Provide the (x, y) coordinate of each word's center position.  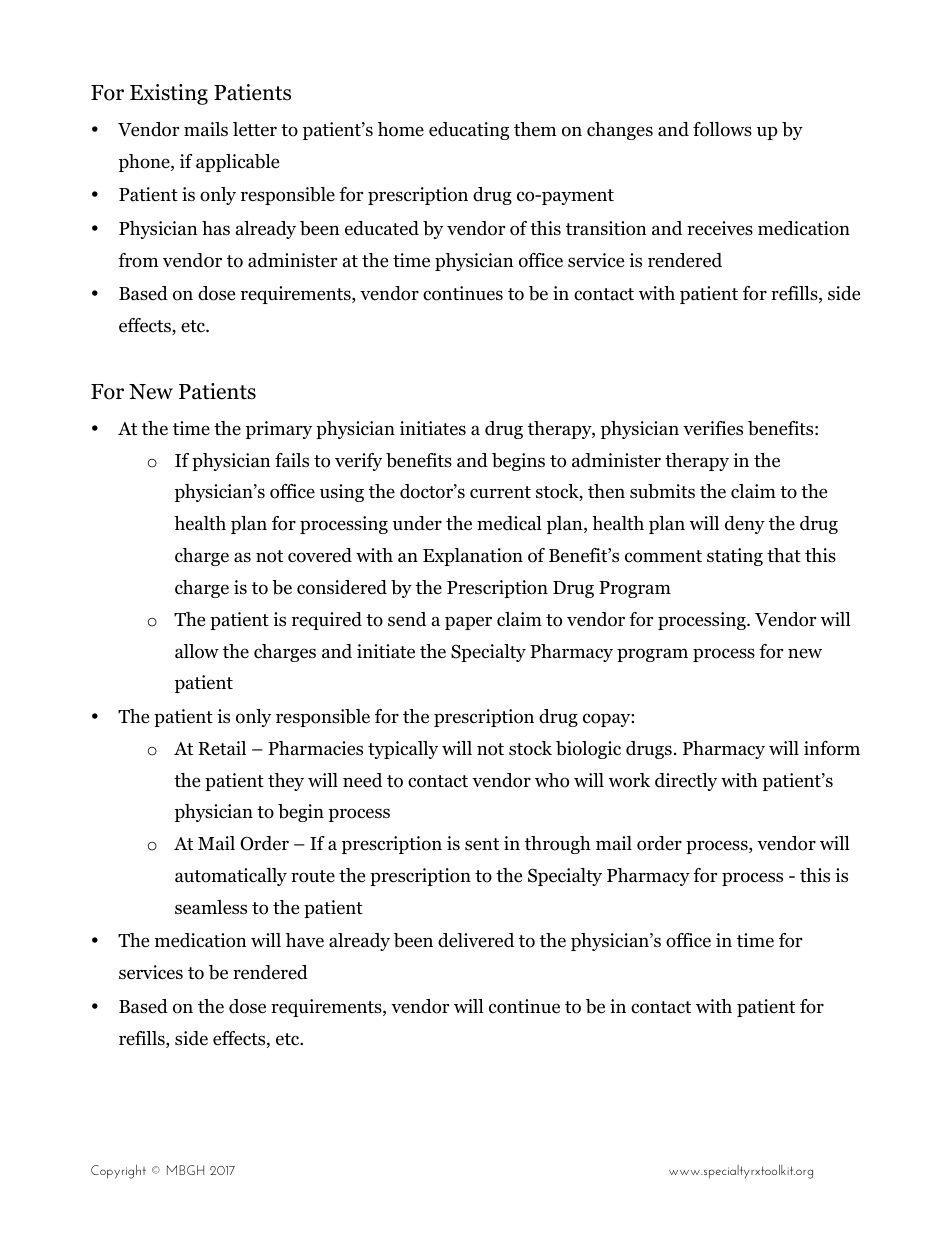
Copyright (118, 1171)
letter (255, 129)
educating (469, 131)
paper (468, 623)
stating (735, 557)
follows (722, 129)
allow (197, 651)
